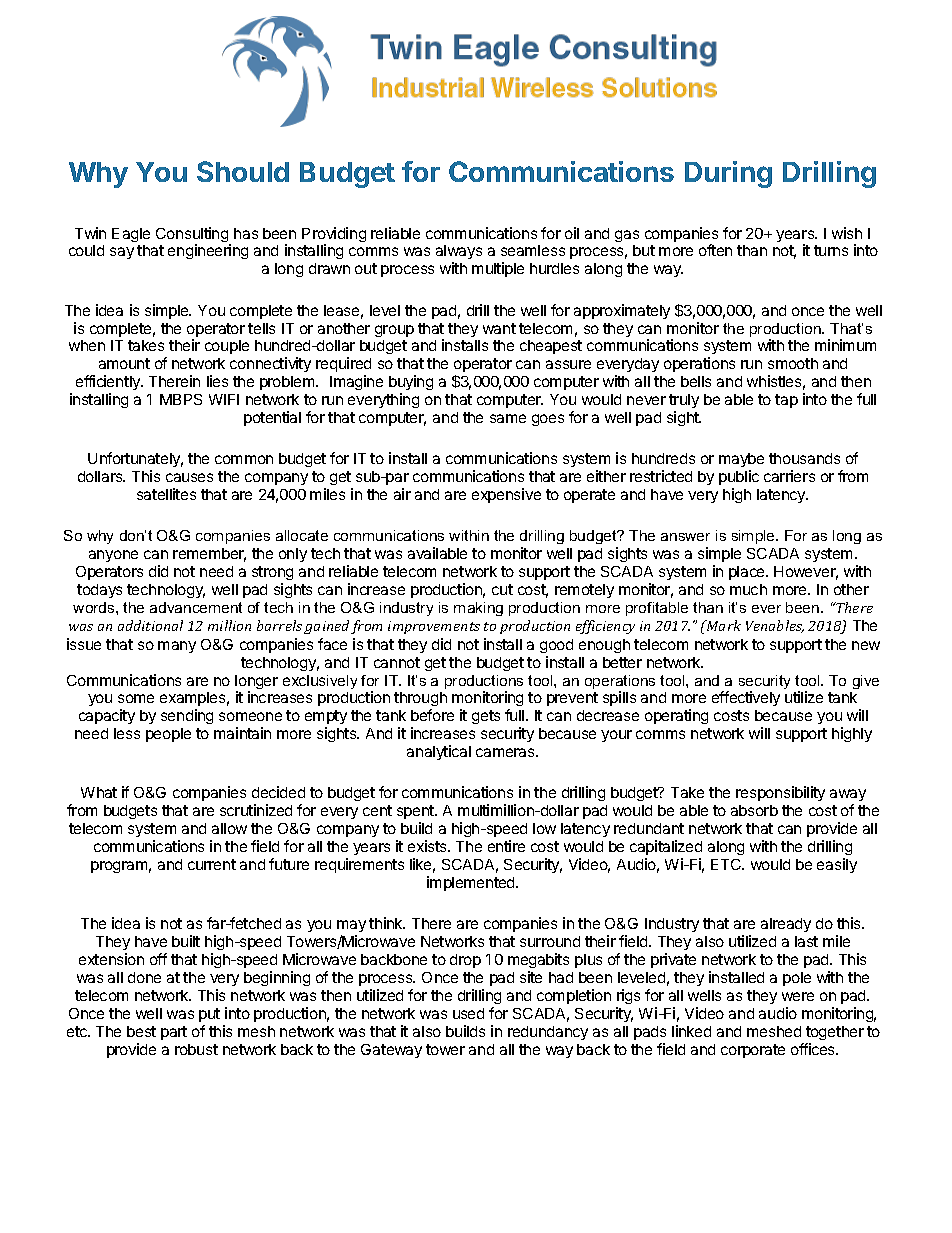  I want to click on expensive, so click(506, 495).
